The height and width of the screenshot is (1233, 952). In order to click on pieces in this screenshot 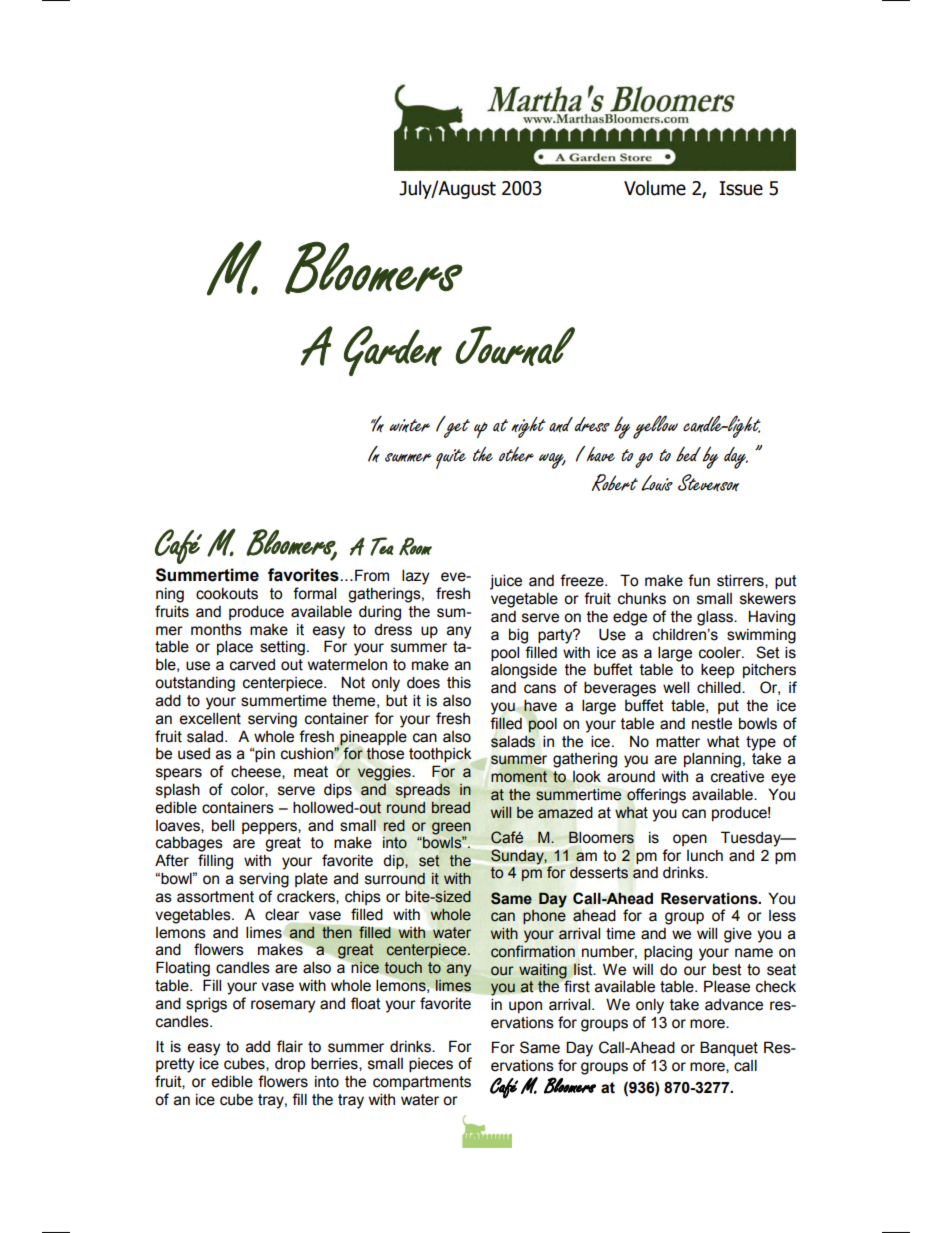, I will do `click(431, 1065)`.
